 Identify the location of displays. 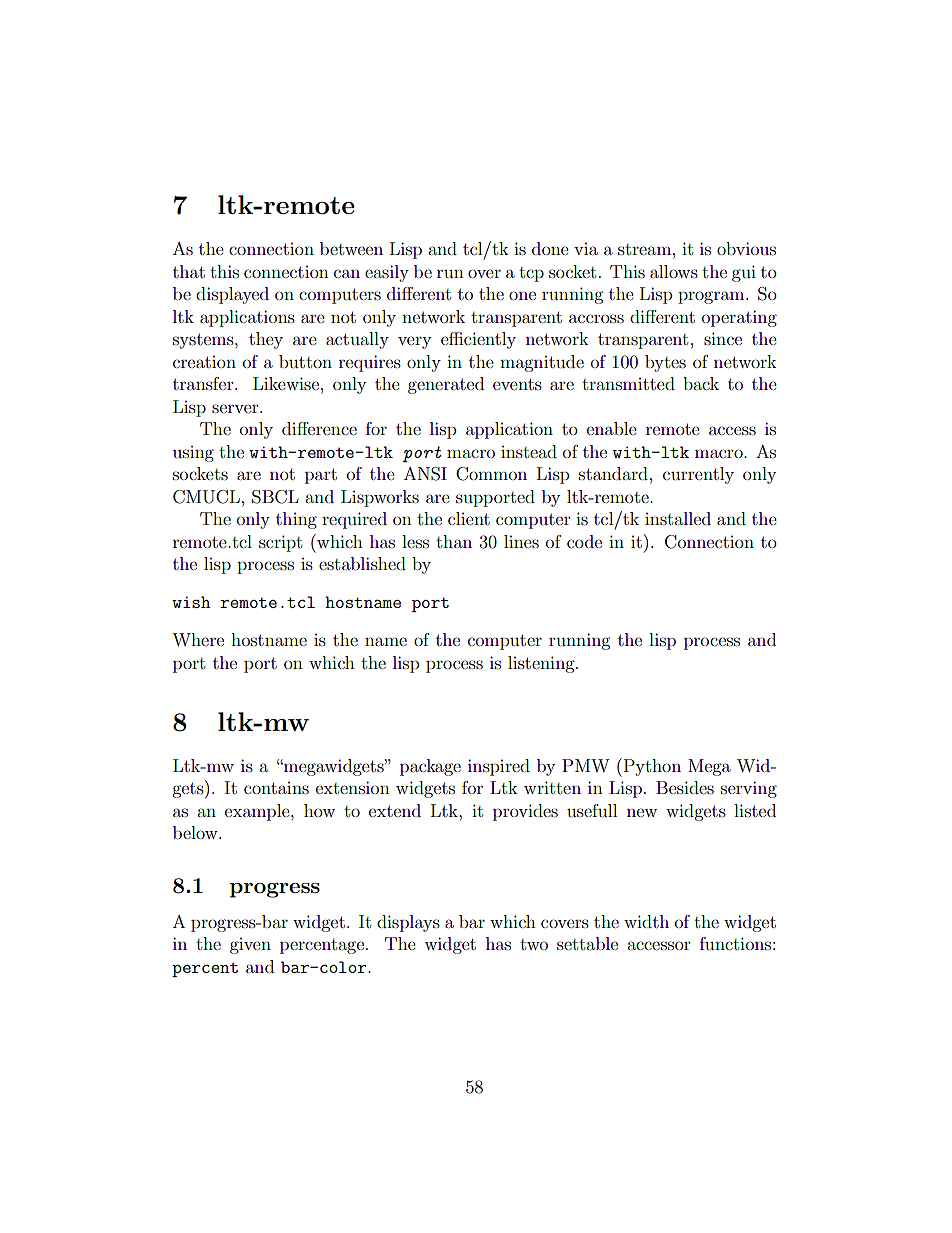
(408, 923).
